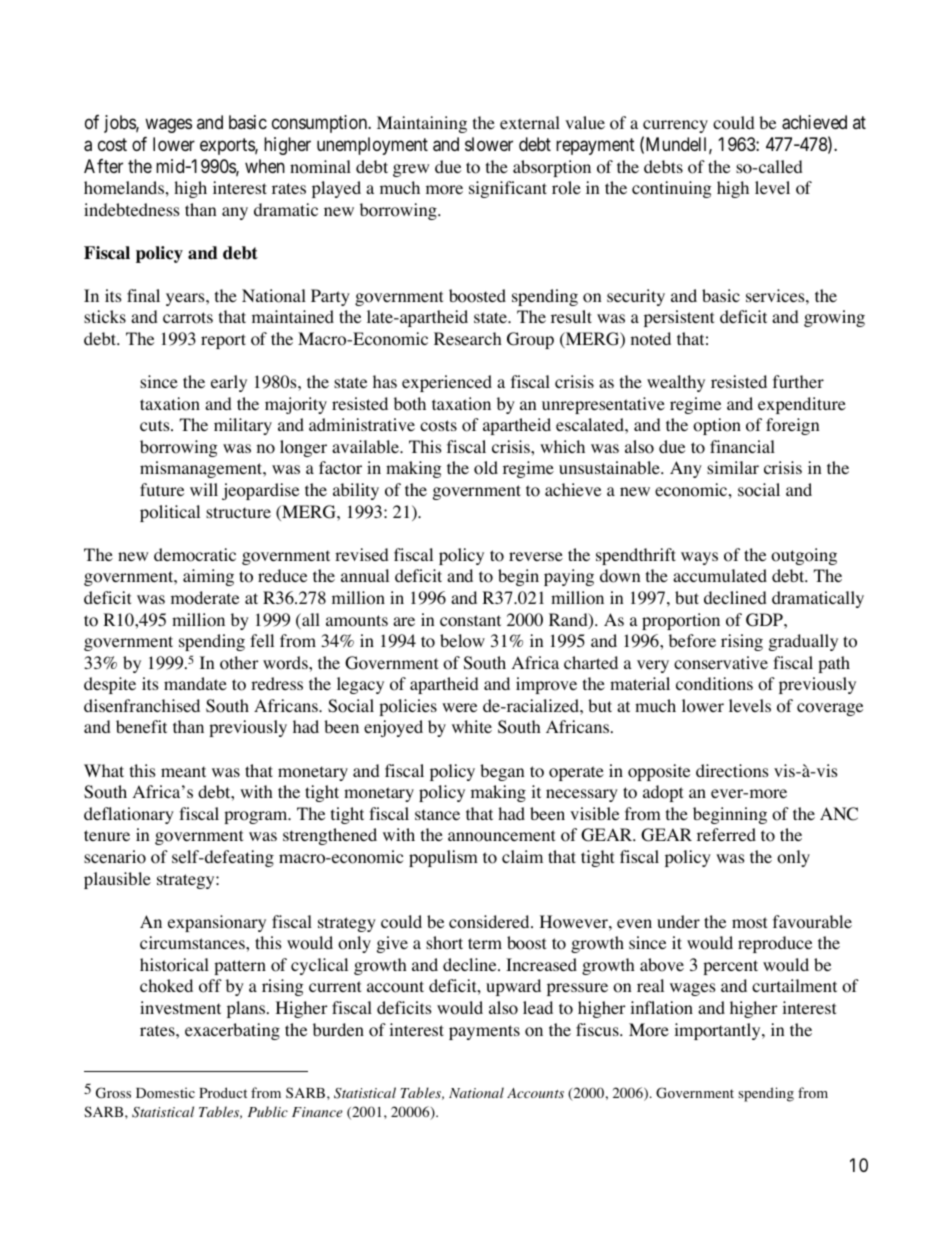 The image size is (952, 1233). Describe the element at coordinates (675, 126) in the screenshot. I see `currency` at that location.
